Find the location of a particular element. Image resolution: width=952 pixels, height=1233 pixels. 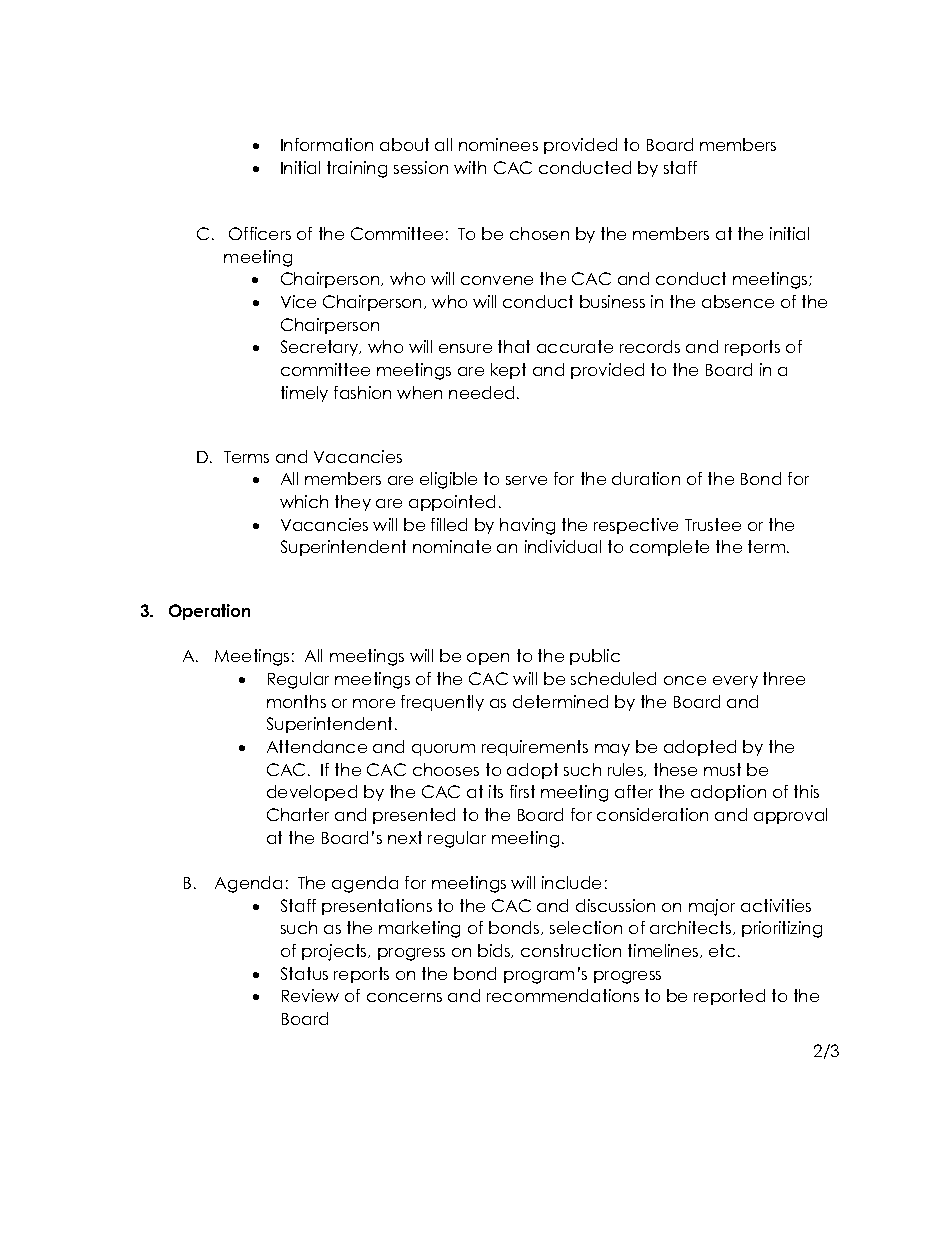

frequently is located at coordinates (442, 703).
